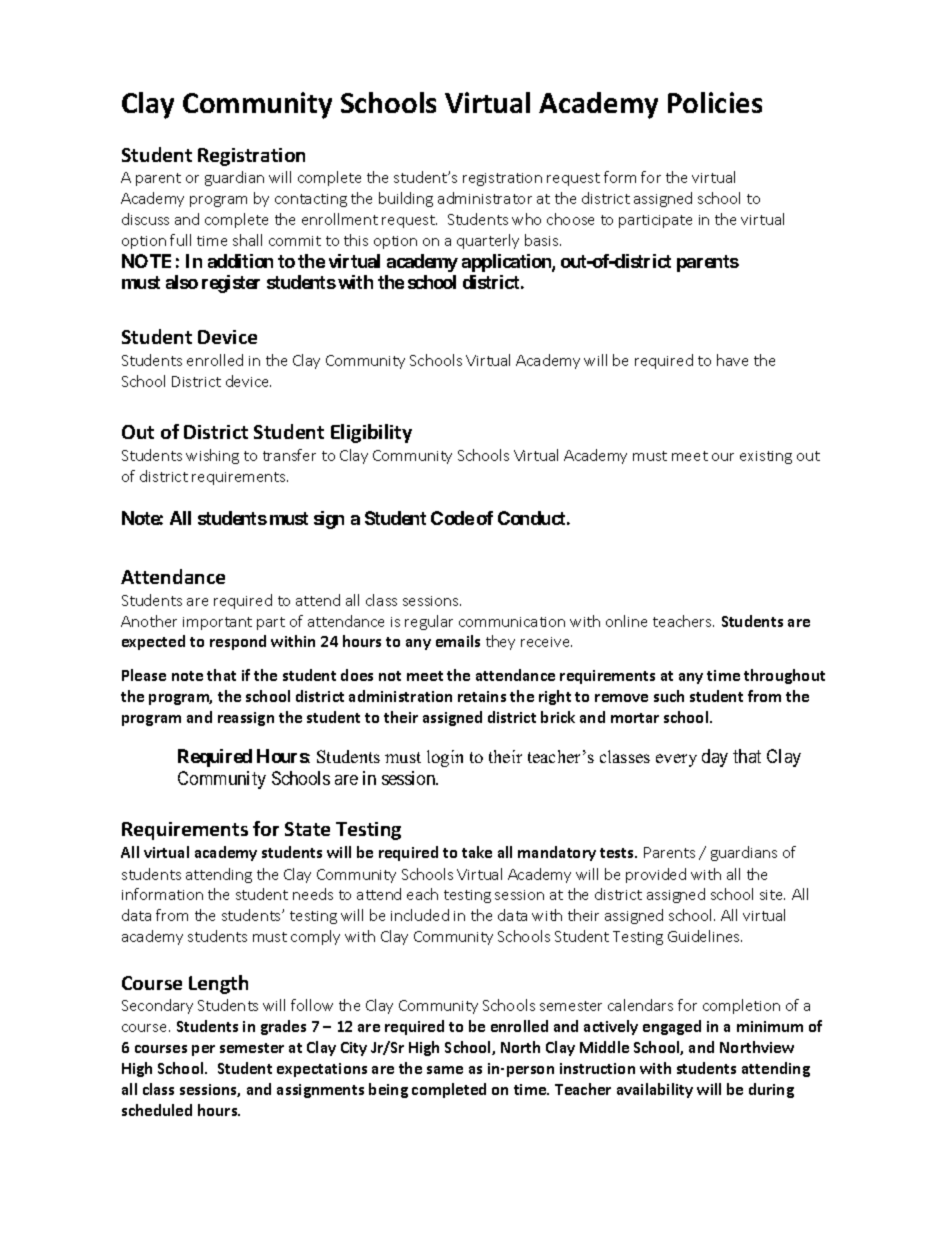 This screenshot has height=1233, width=952. I want to click on contacting, so click(311, 200).
